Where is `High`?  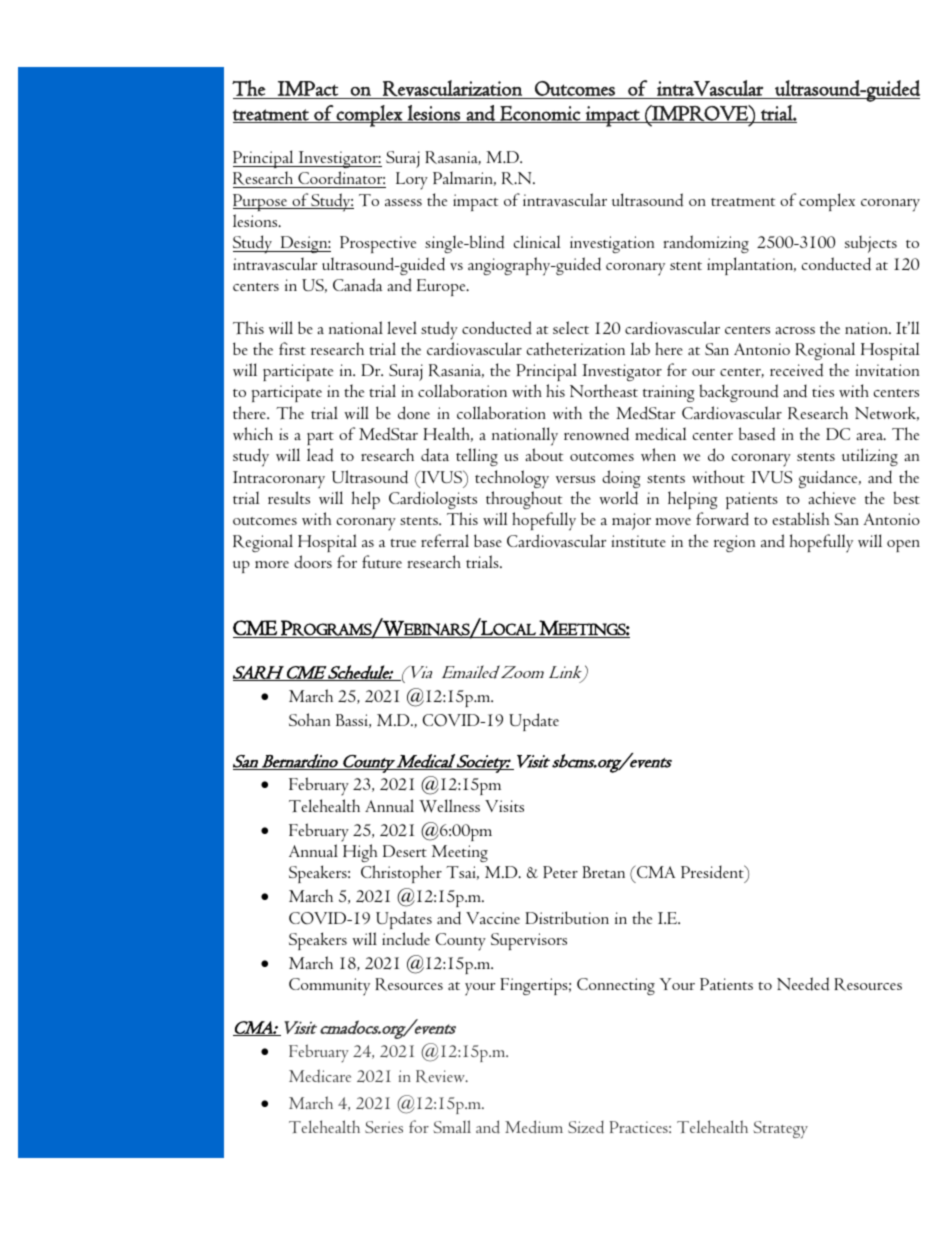
High is located at coordinates (360, 853).
